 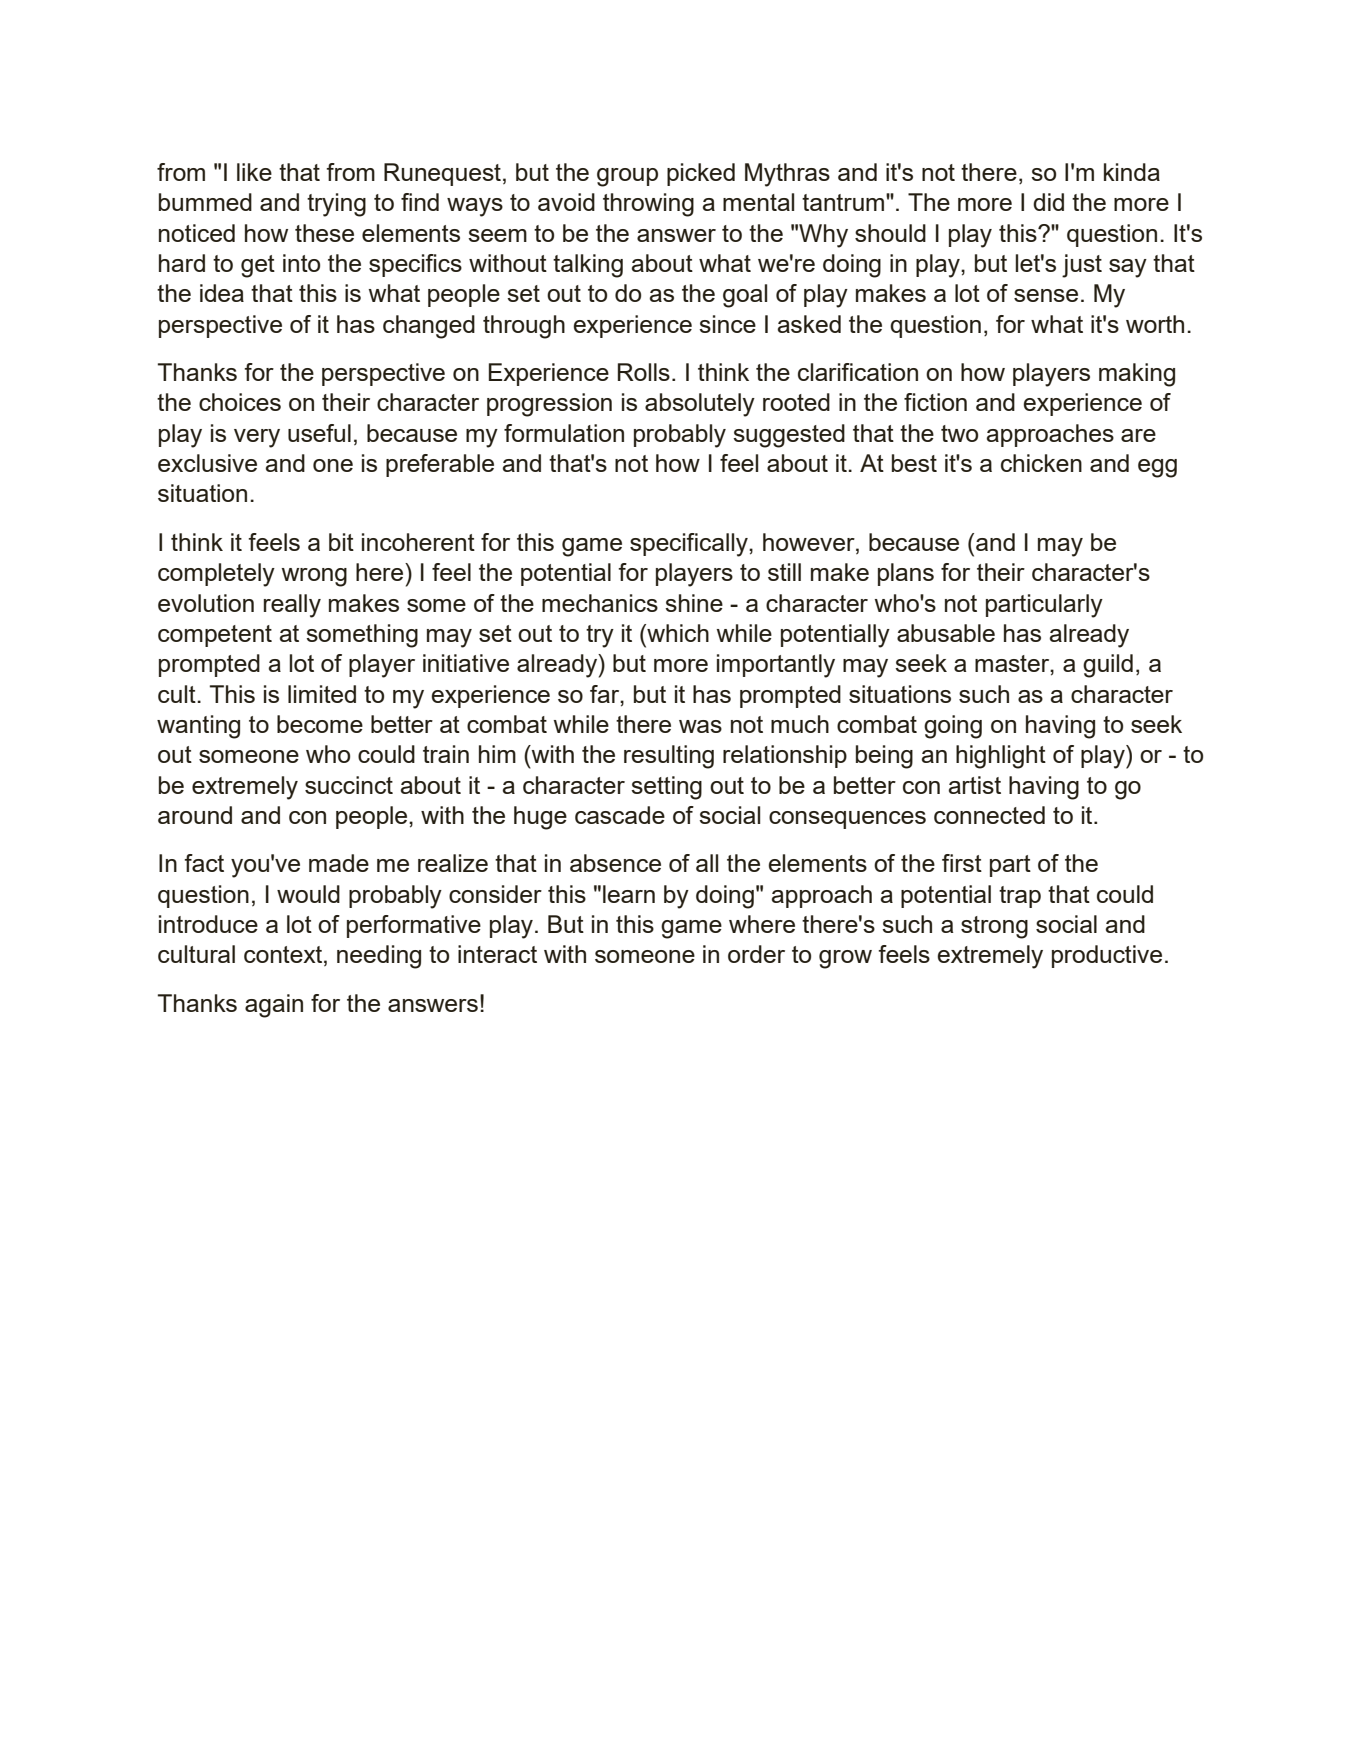 I want to click on did, so click(x=1048, y=202).
